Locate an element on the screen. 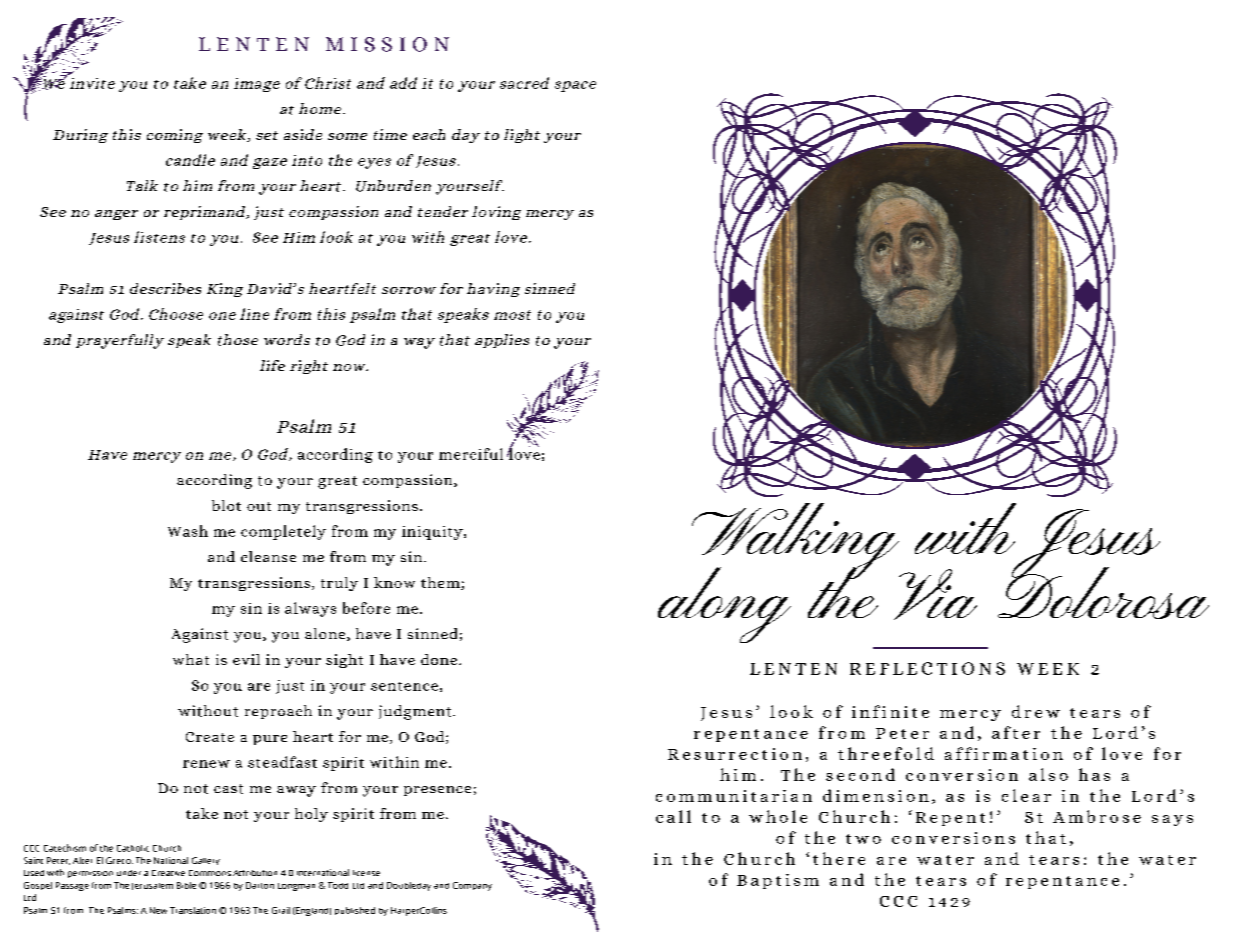 The image size is (1233, 952). what is located at coordinates (191, 659).
